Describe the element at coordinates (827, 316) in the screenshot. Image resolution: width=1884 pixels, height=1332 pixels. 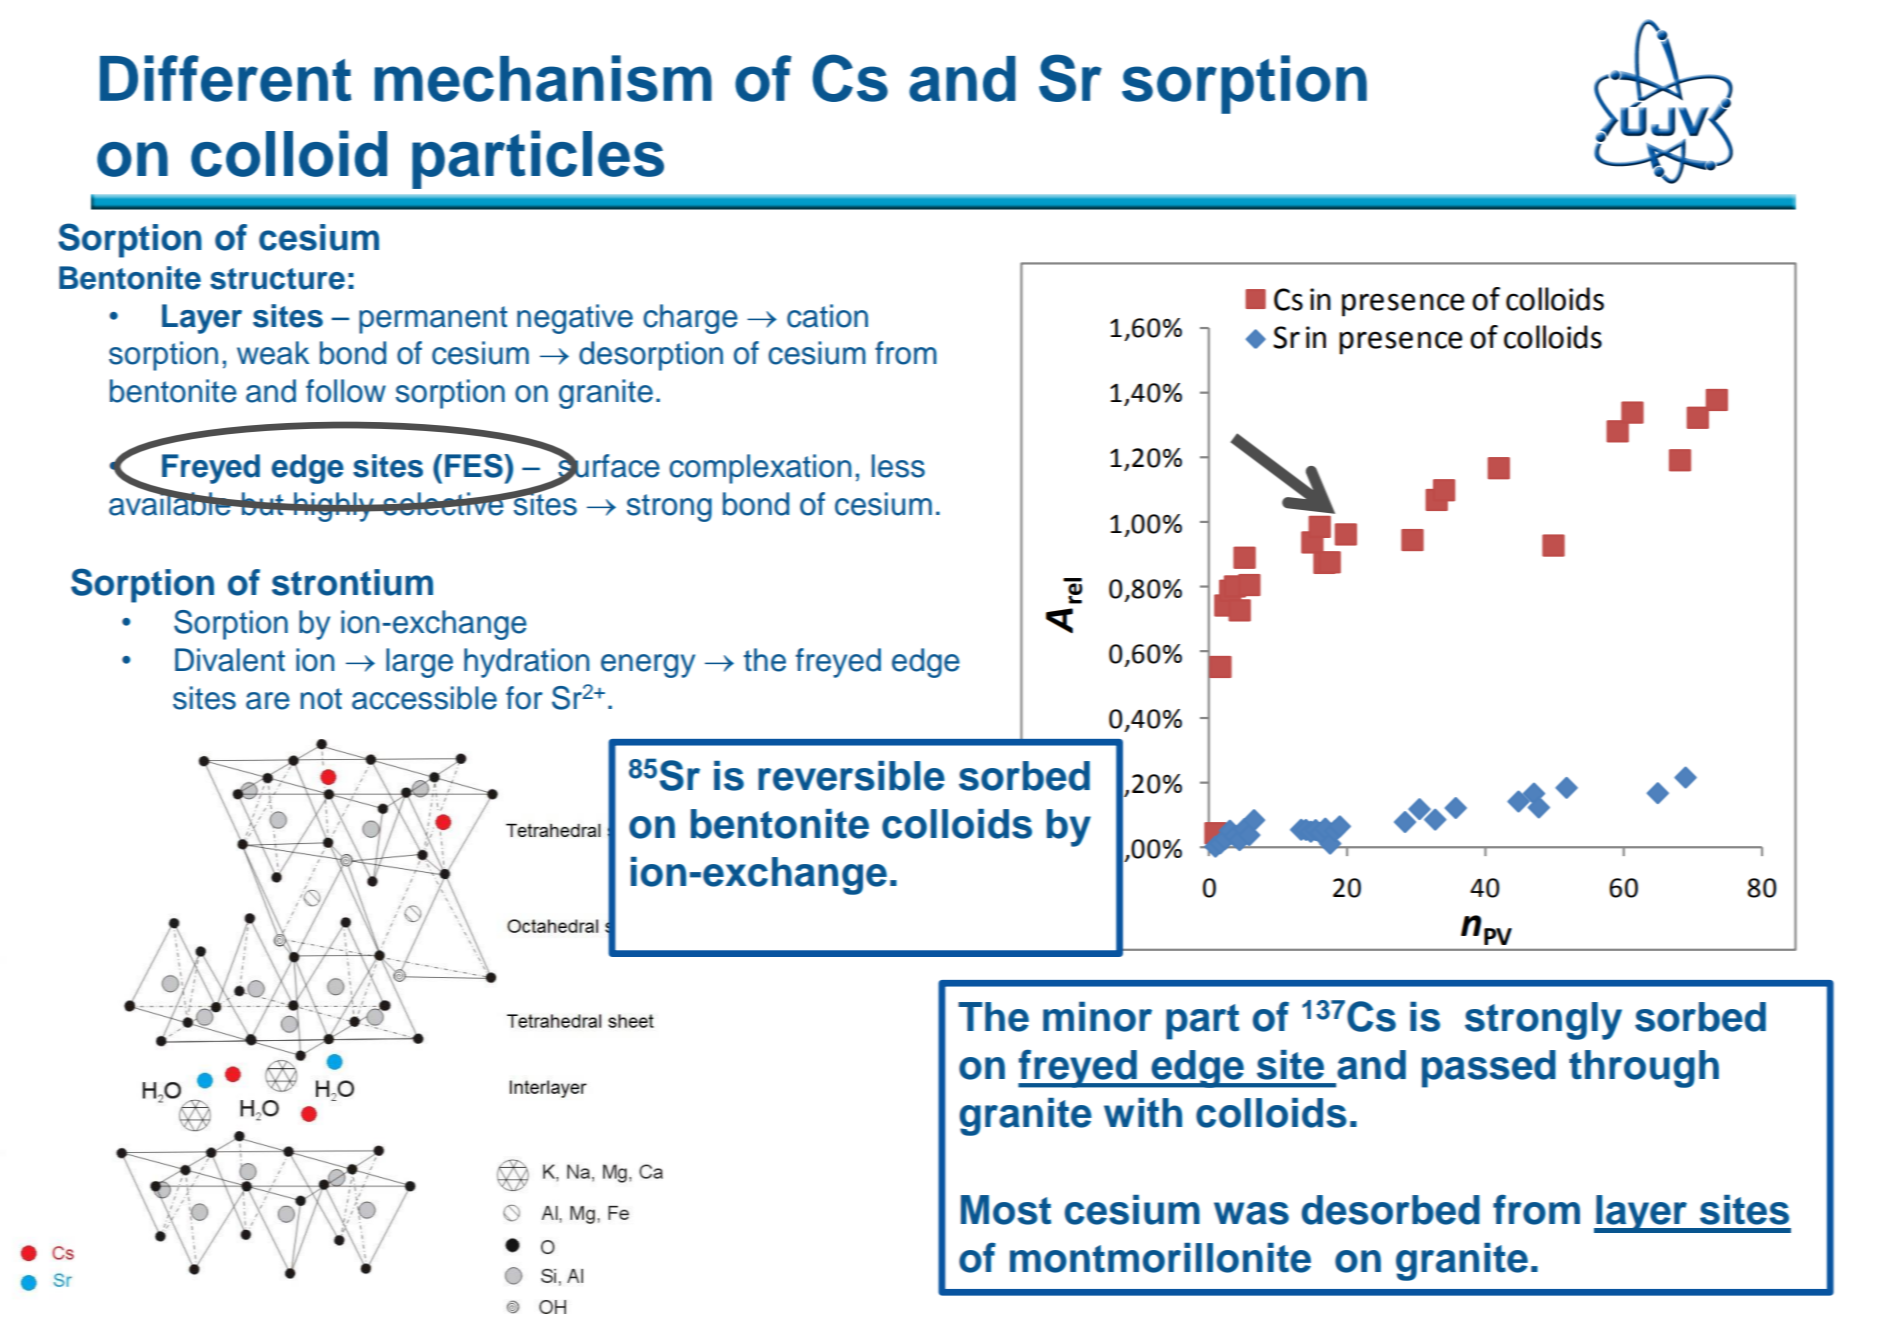
I see `cation` at that location.
